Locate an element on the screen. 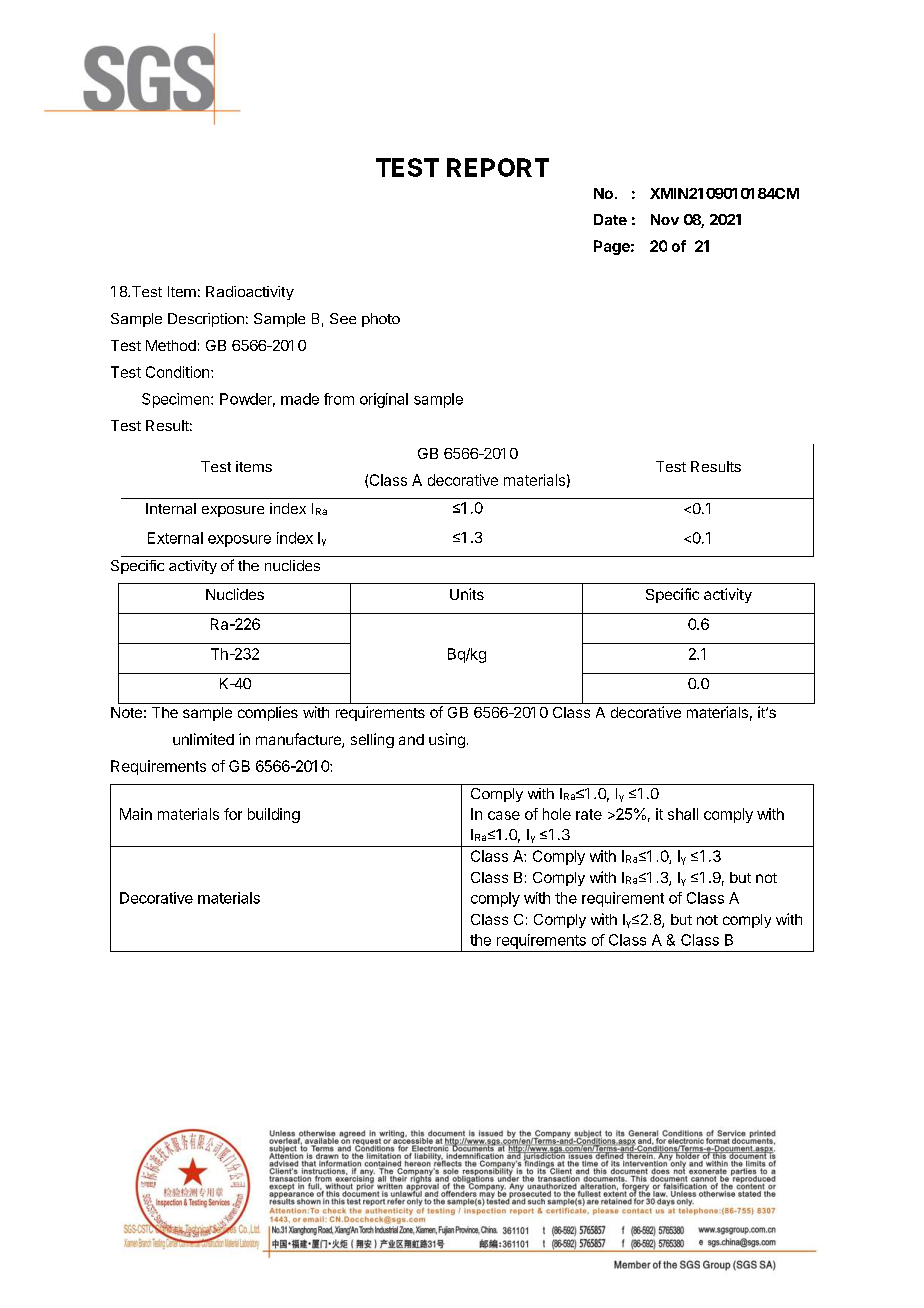 The height and width of the screenshot is (1308, 924). Date is located at coordinates (610, 219).
